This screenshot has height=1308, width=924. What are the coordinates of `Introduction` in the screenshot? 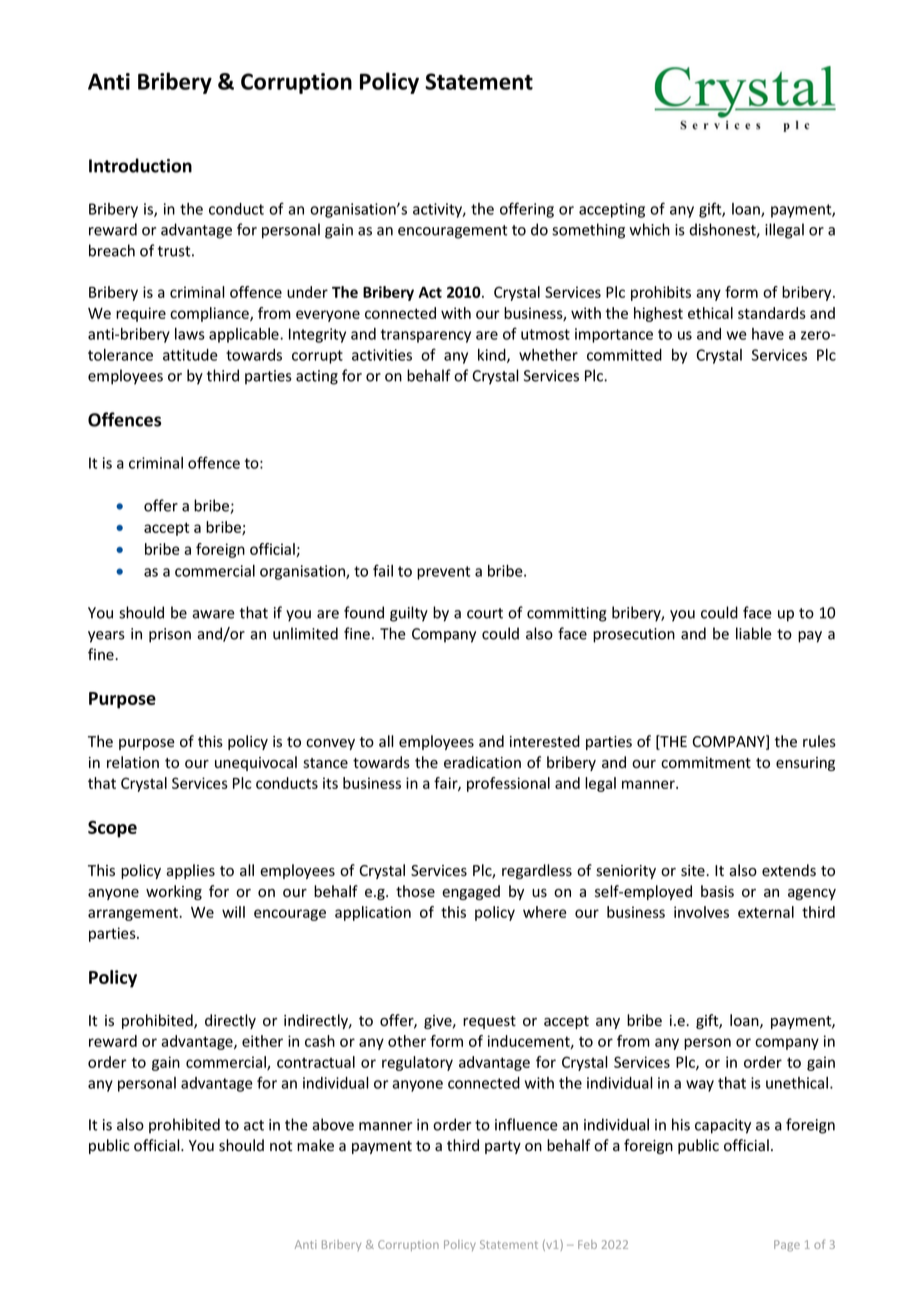 It's located at (140, 165).
